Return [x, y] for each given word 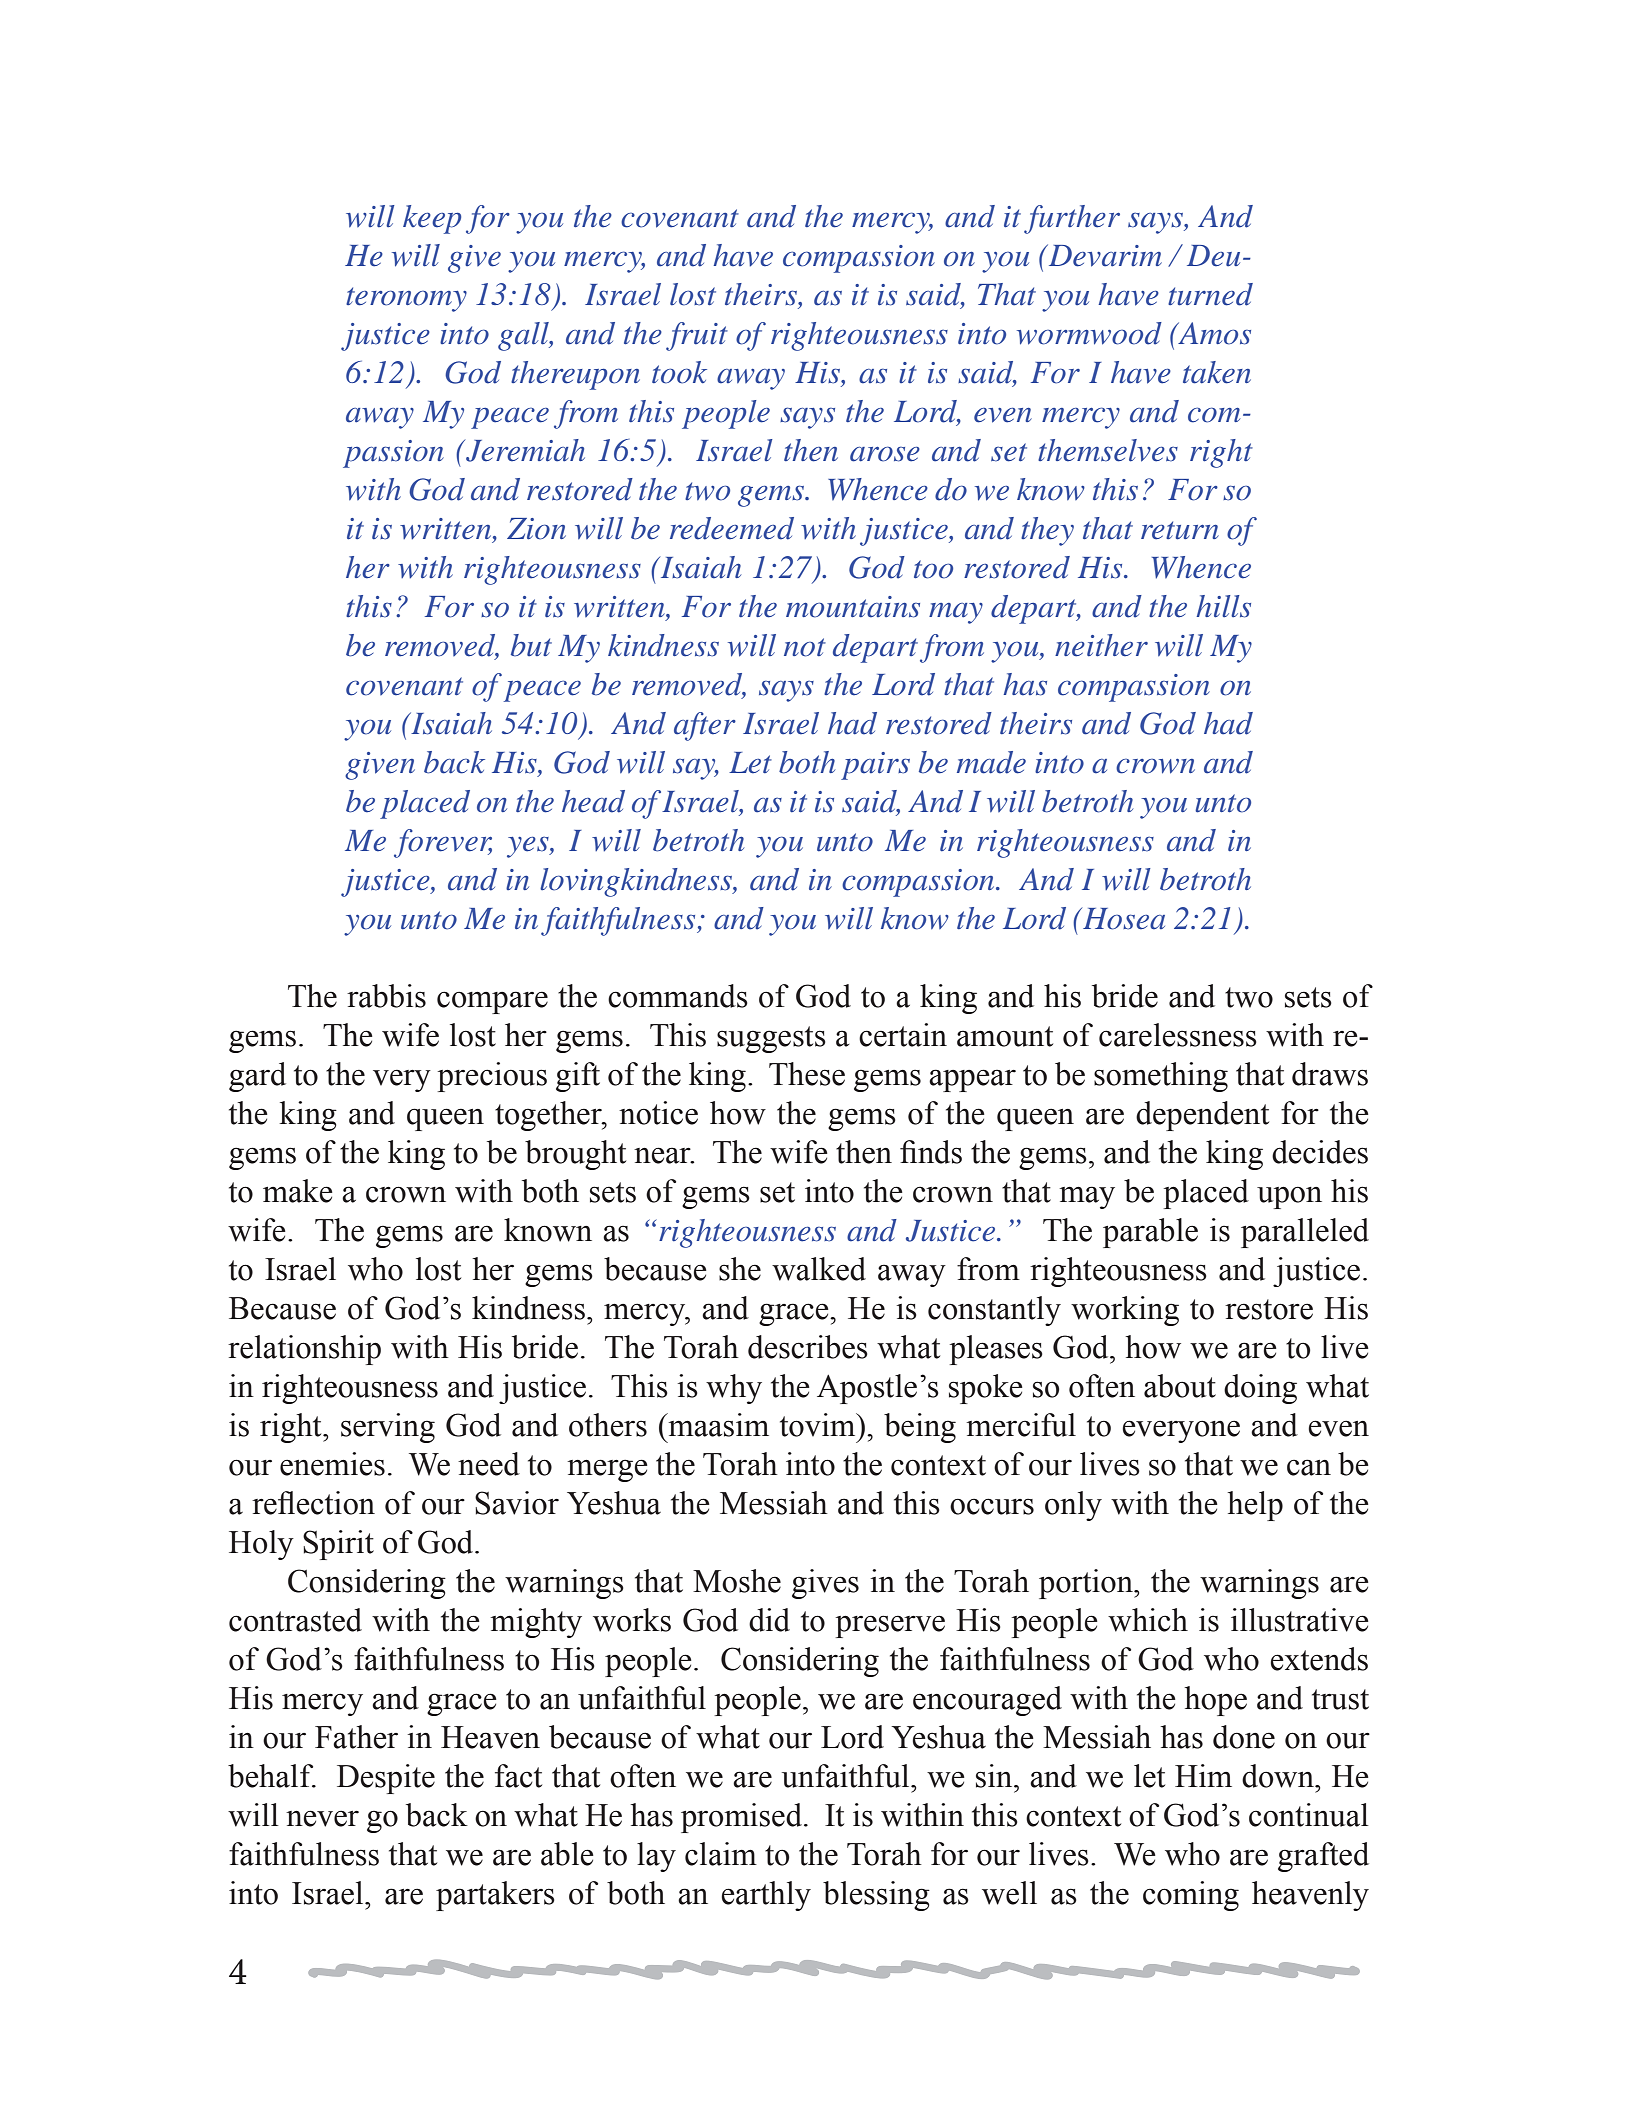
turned [1210, 294]
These [807, 1074]
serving [388, 1428]
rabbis [386, 996]
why [734, 1389]
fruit [697, 336]
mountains [853, 607]
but [531, 645]
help [1255, 1506]
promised [743, 1818]
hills [1223, 606]
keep [432, 219]
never [322, 1818]
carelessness [1178, 1035]
